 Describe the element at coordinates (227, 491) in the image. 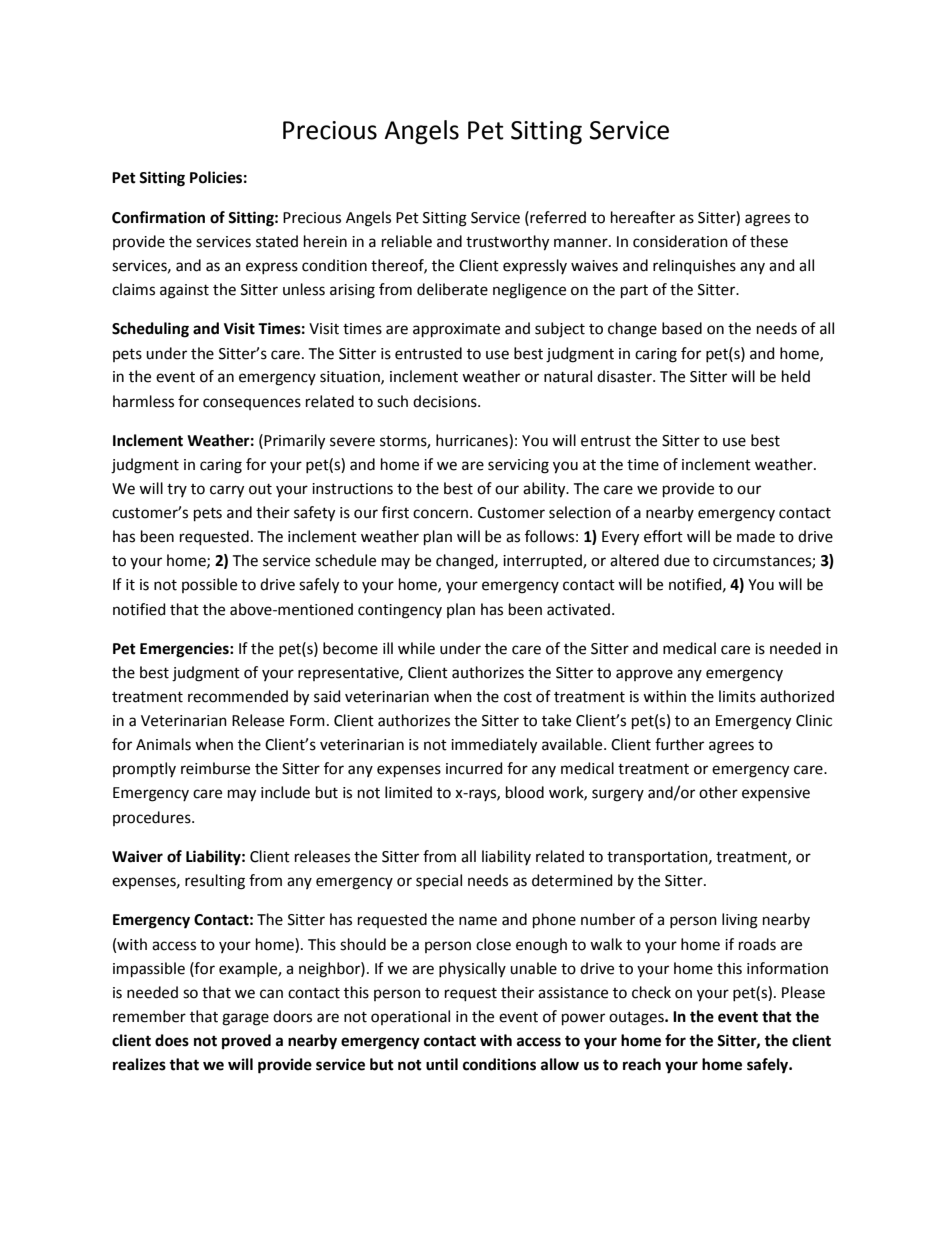

I see `carry` at that location.
